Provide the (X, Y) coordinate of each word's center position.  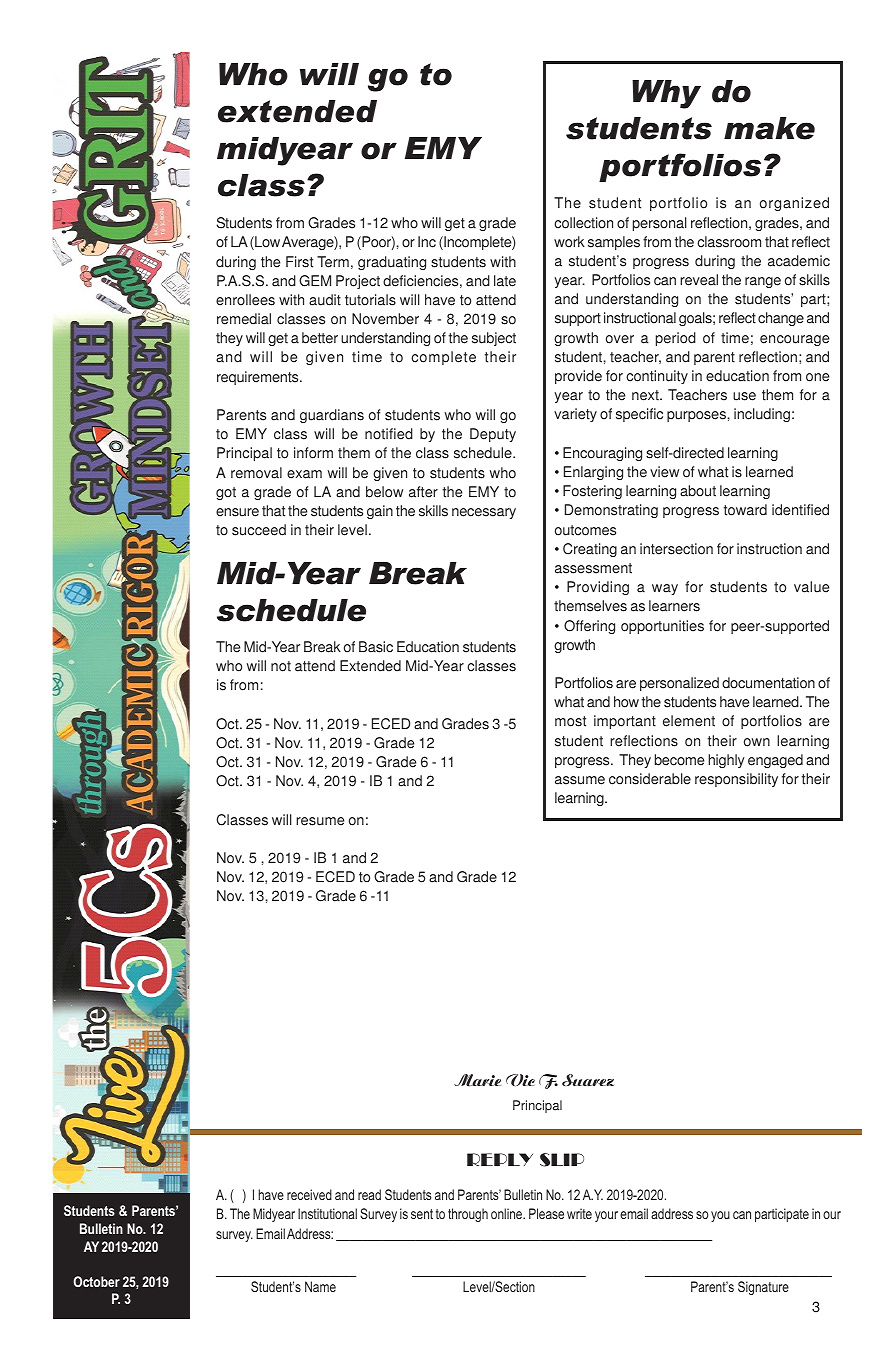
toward (745, 510)
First (299, 262)
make (769, 128)
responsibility (736, 780)
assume (580, 780)
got (226, 493)
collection (583, 223)
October (97, 1281)
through (468, 1215)
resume (320, 821)
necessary (484, 513)
